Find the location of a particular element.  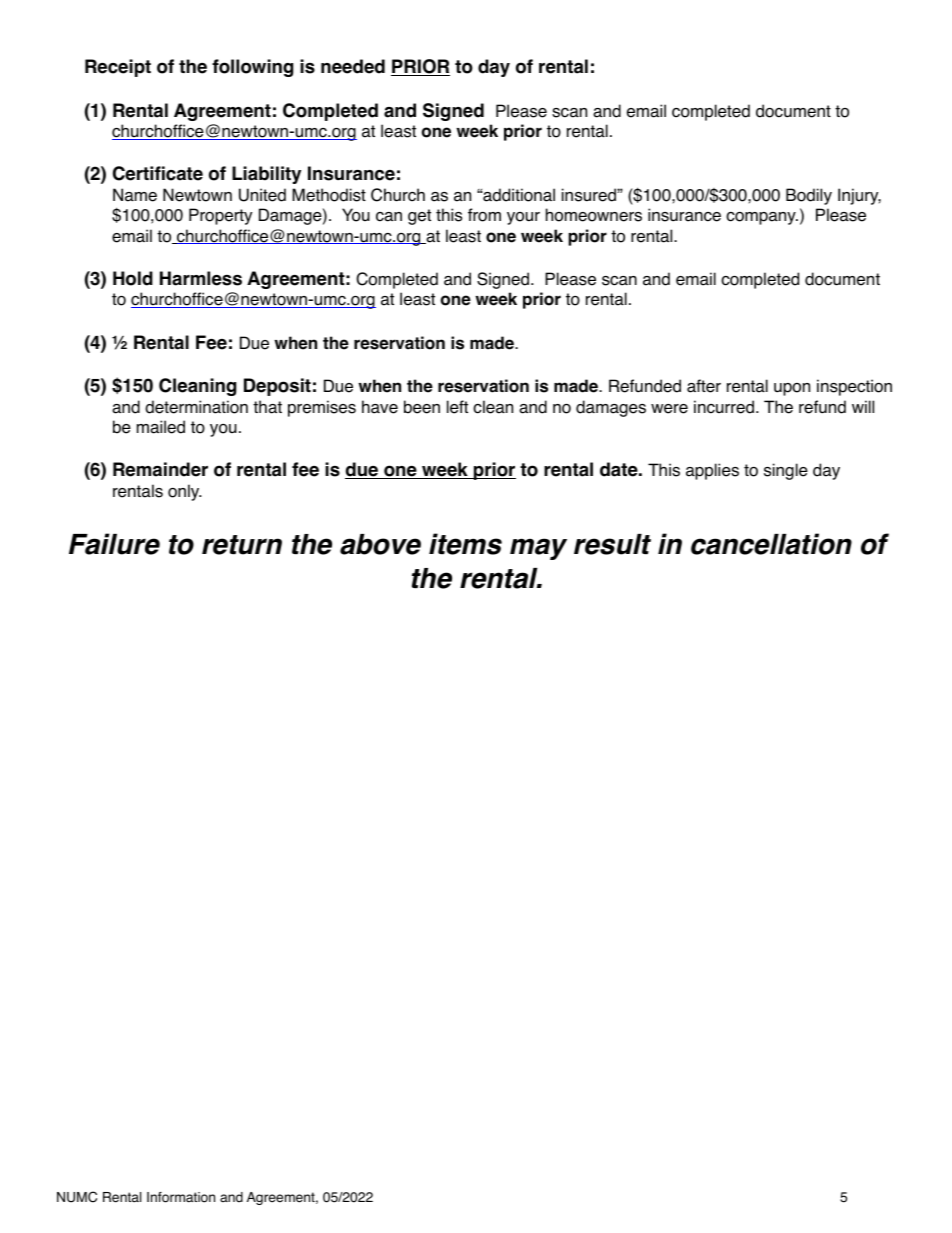

determination is located at coordinates (196, 407).
